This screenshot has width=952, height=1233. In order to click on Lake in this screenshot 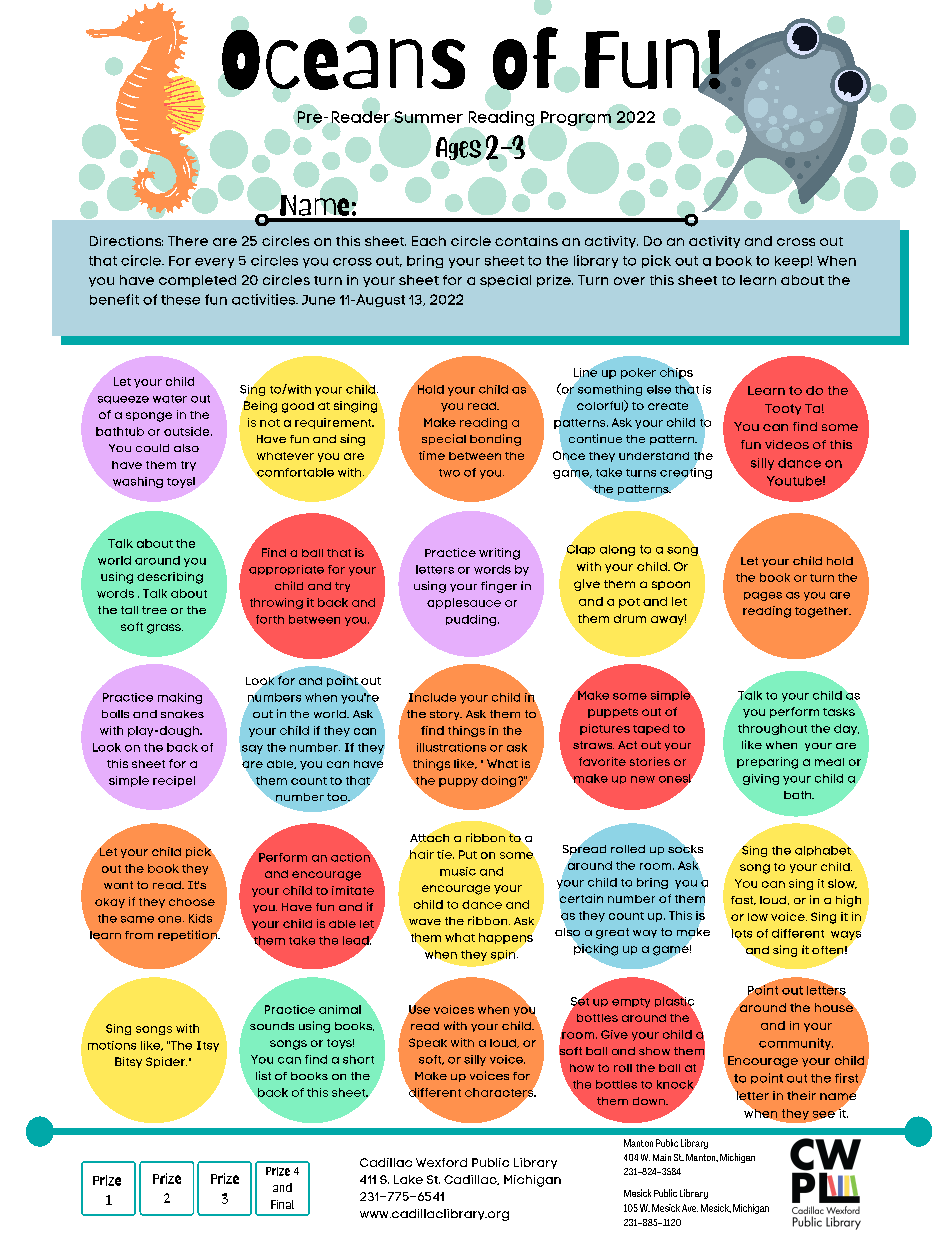, I will do `click(408, 1179)`.
